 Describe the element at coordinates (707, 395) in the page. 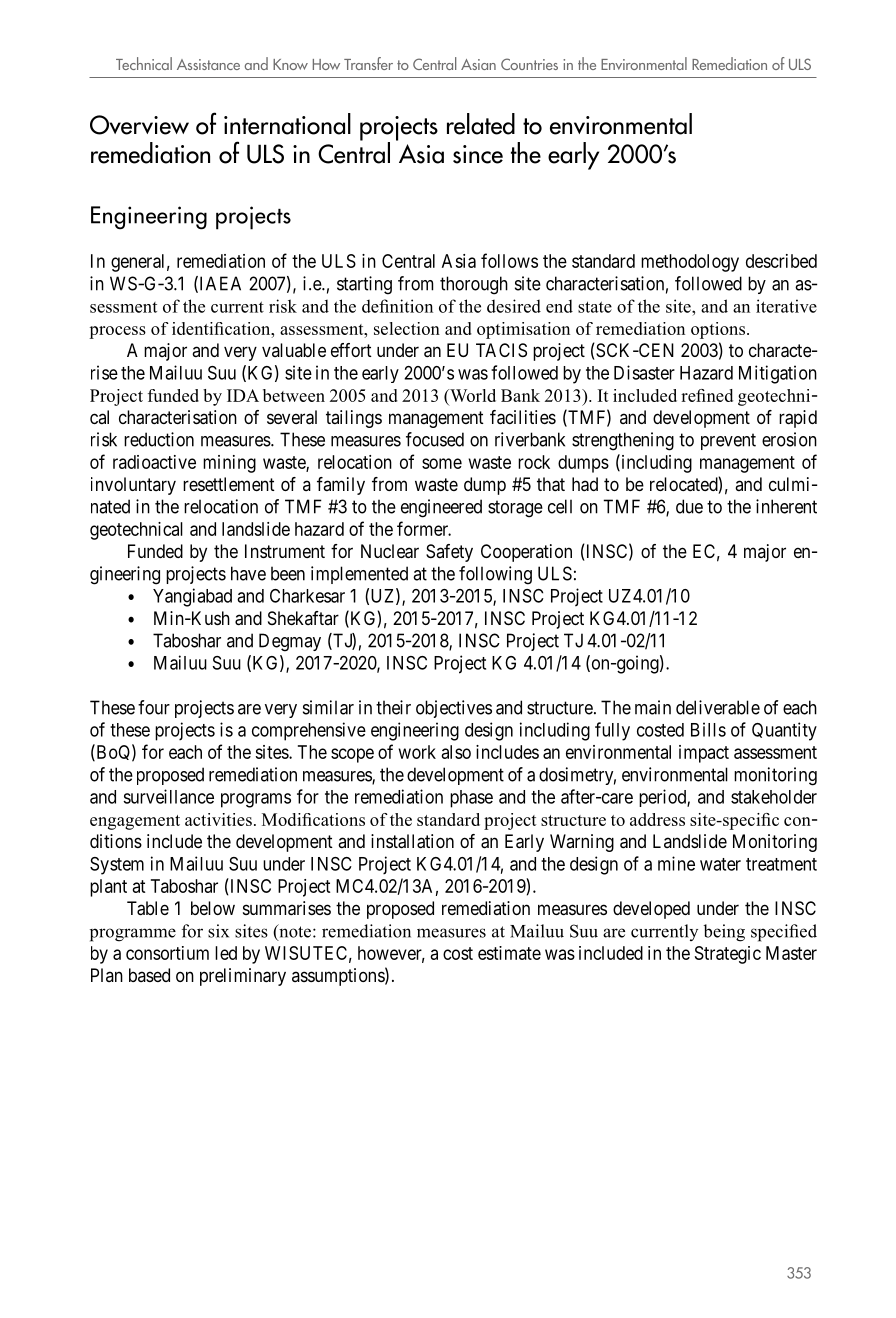

I see `refined` at that location.
